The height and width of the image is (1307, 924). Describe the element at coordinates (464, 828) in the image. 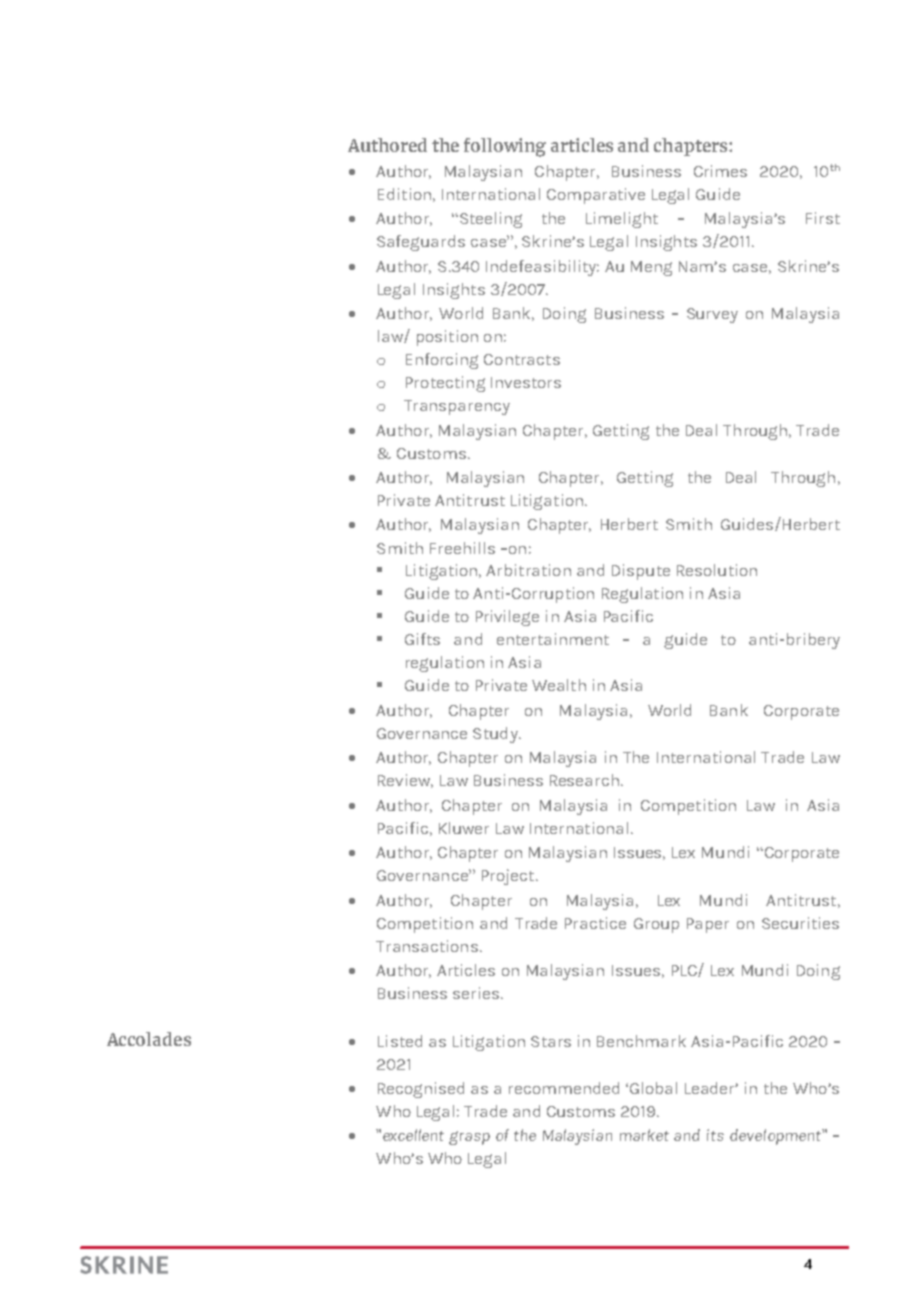

I see `Kluwer` at that location.
